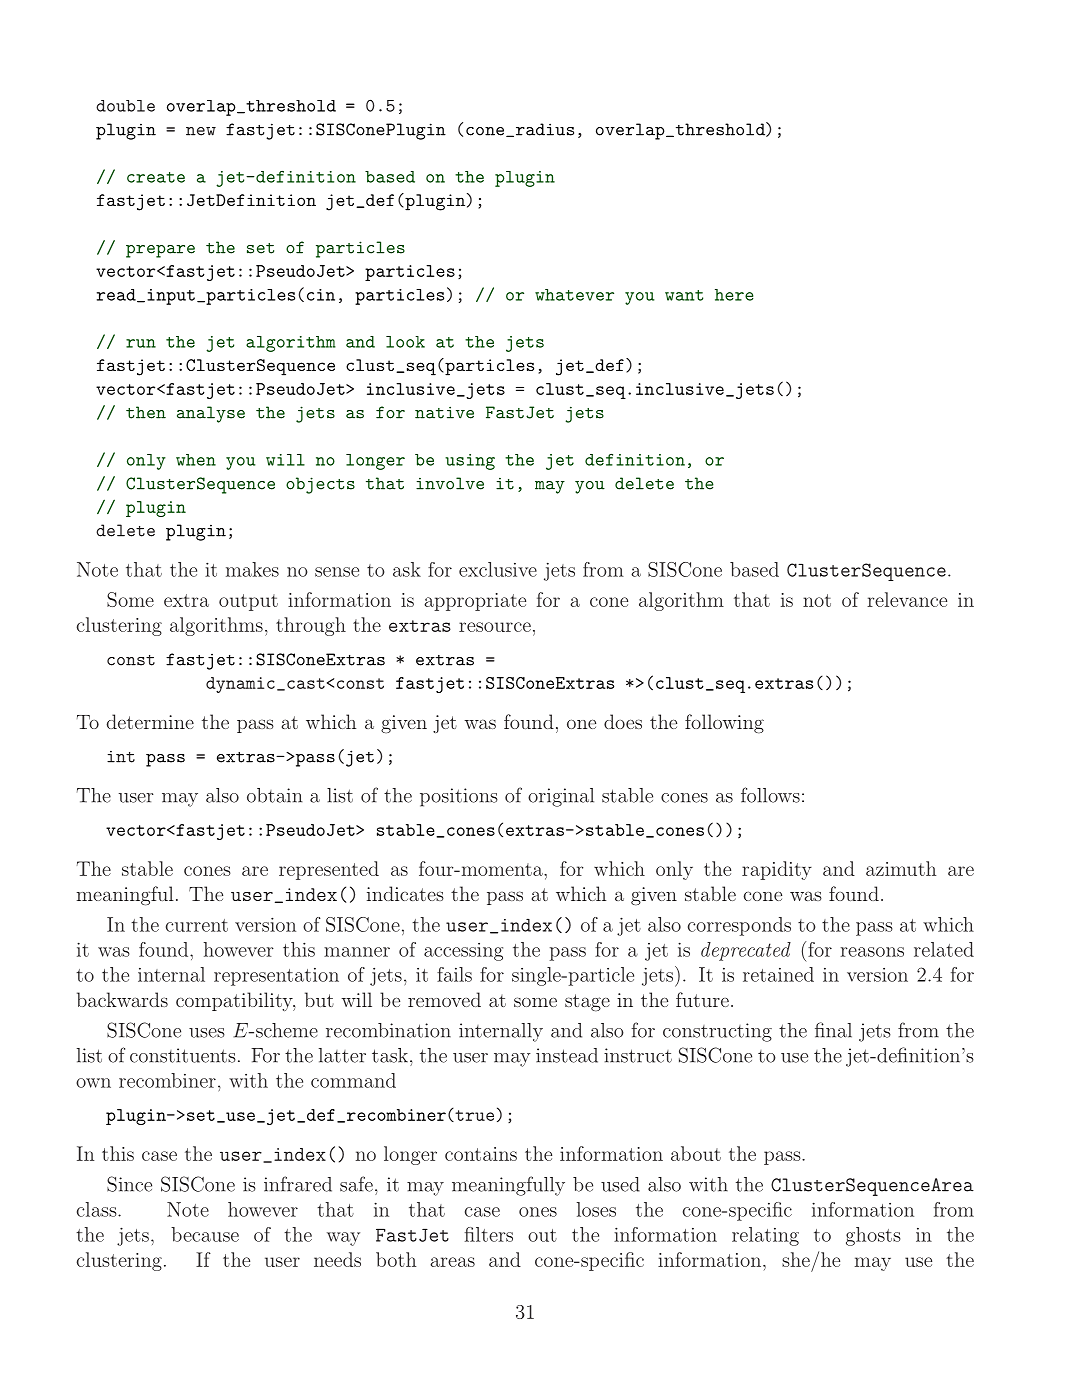 This image has height=1379, width=1066. Describe the element at coordinates (205, 1234) in the image. I see `because` at that location.
